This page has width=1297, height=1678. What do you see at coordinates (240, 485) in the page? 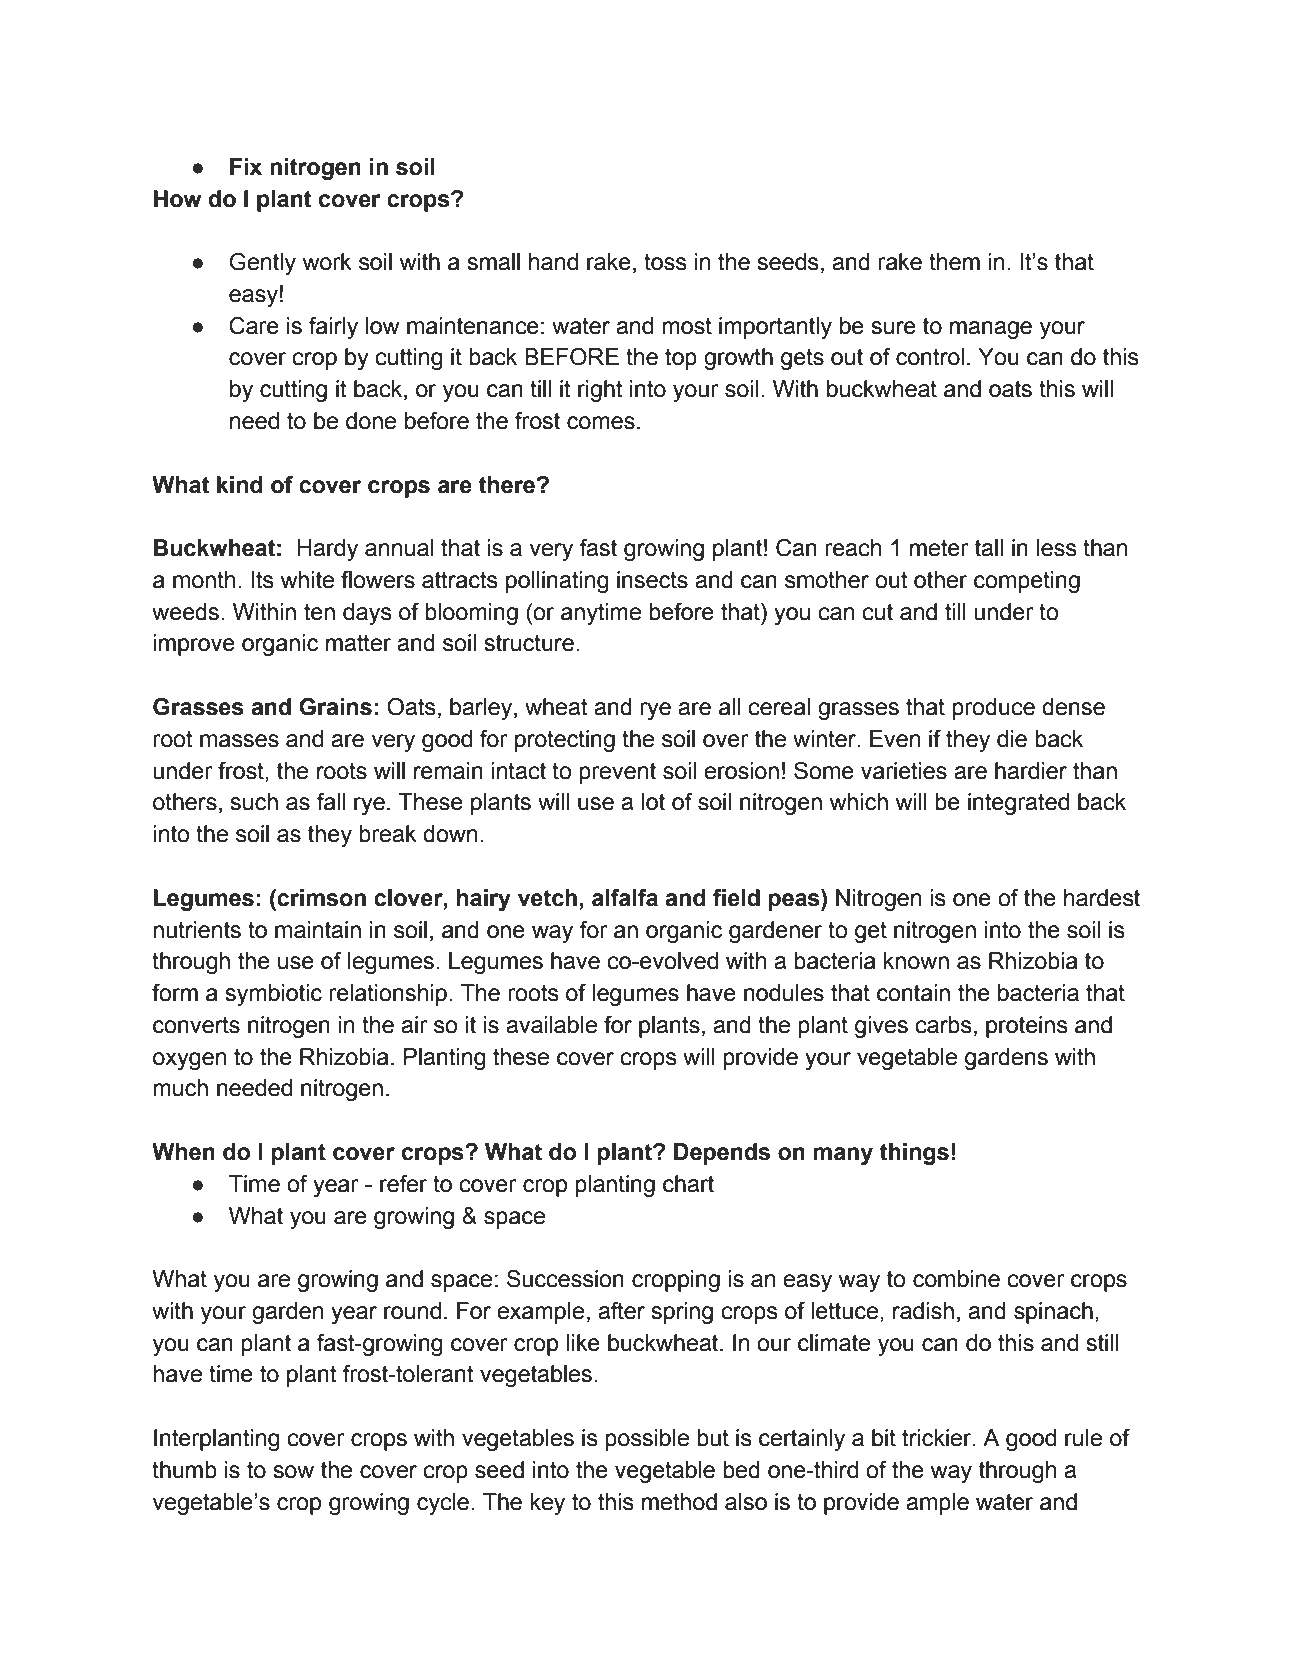
I see `kind` at bounding box center [240, 485].
